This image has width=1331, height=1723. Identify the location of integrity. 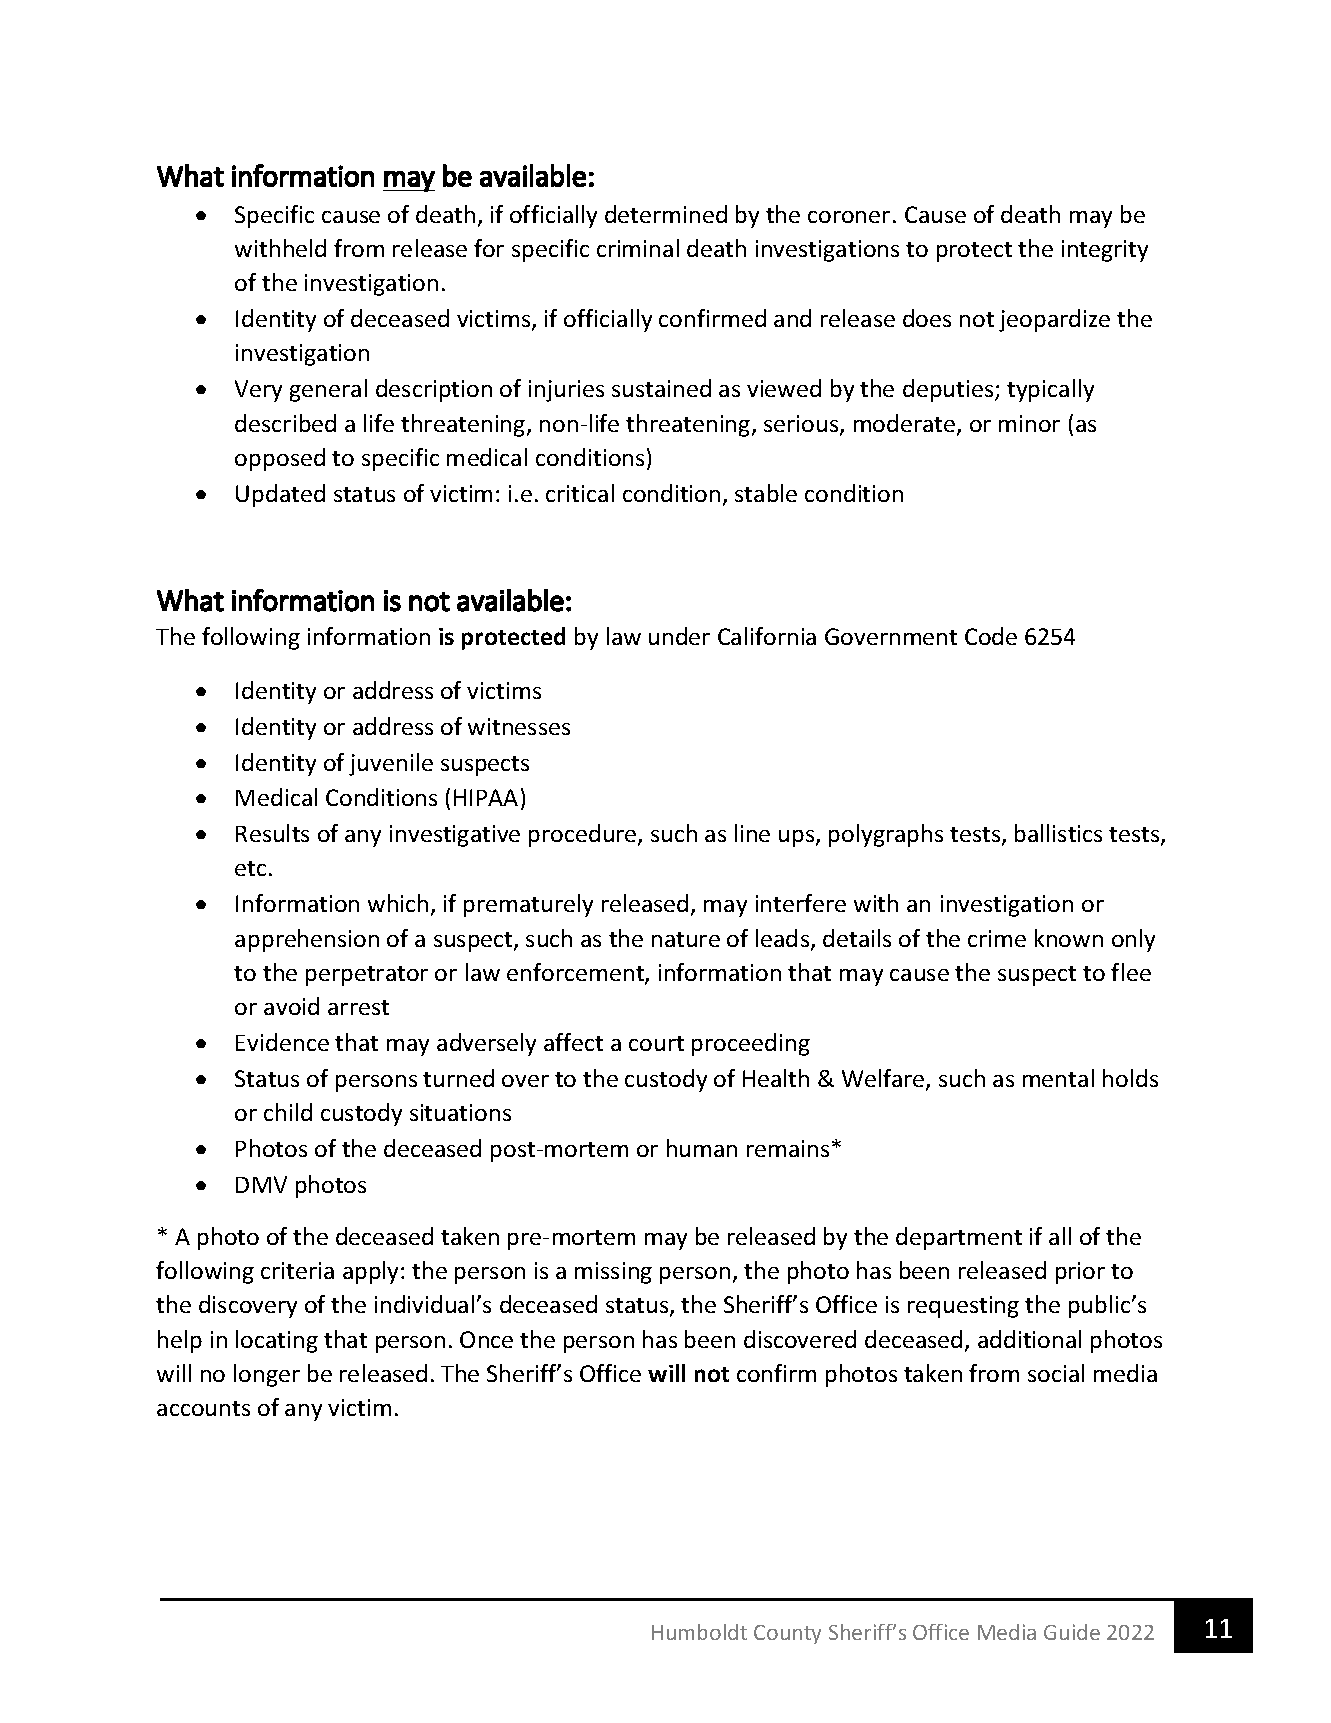
(1105, 251).
